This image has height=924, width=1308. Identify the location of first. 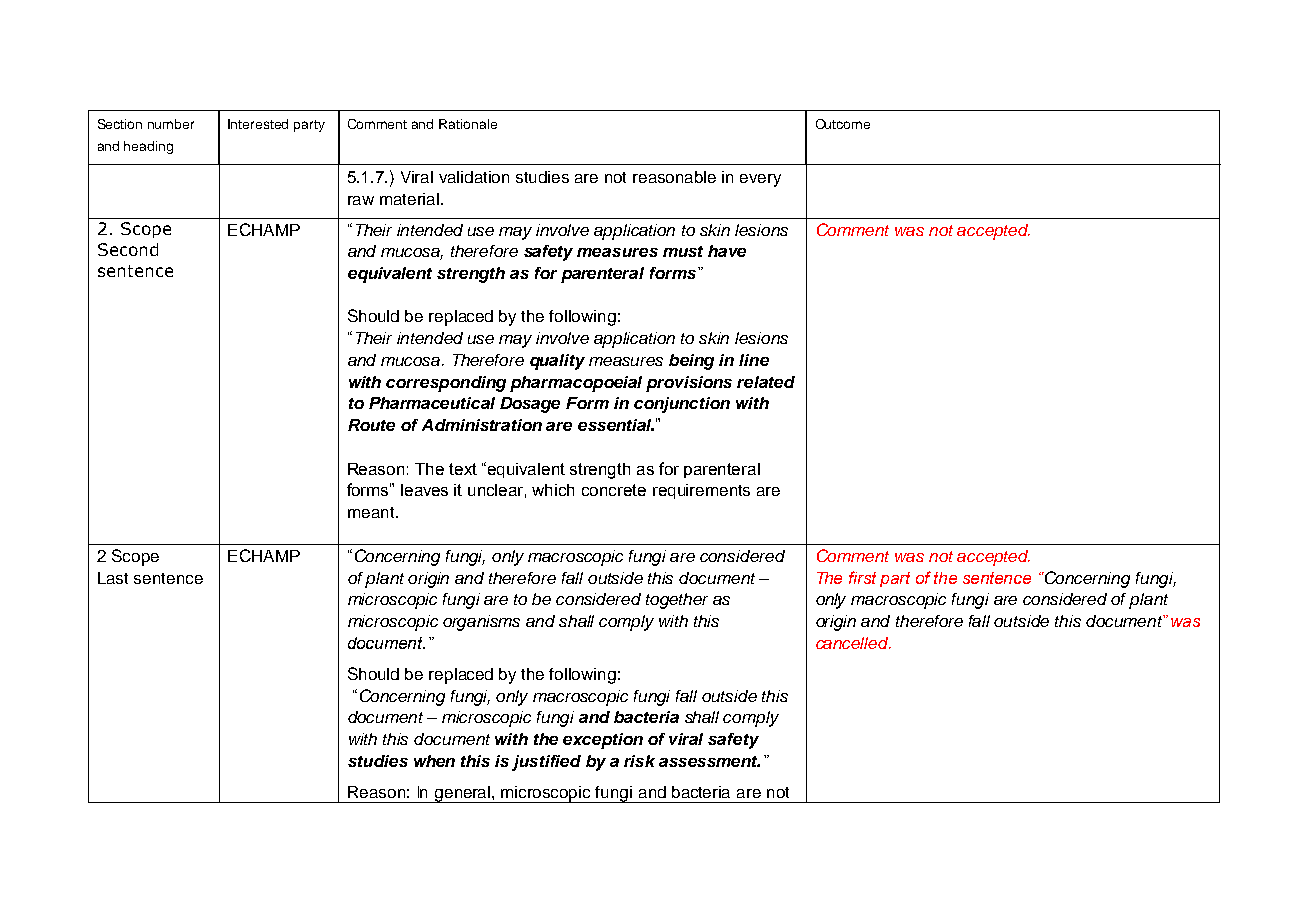
(862, 577).
